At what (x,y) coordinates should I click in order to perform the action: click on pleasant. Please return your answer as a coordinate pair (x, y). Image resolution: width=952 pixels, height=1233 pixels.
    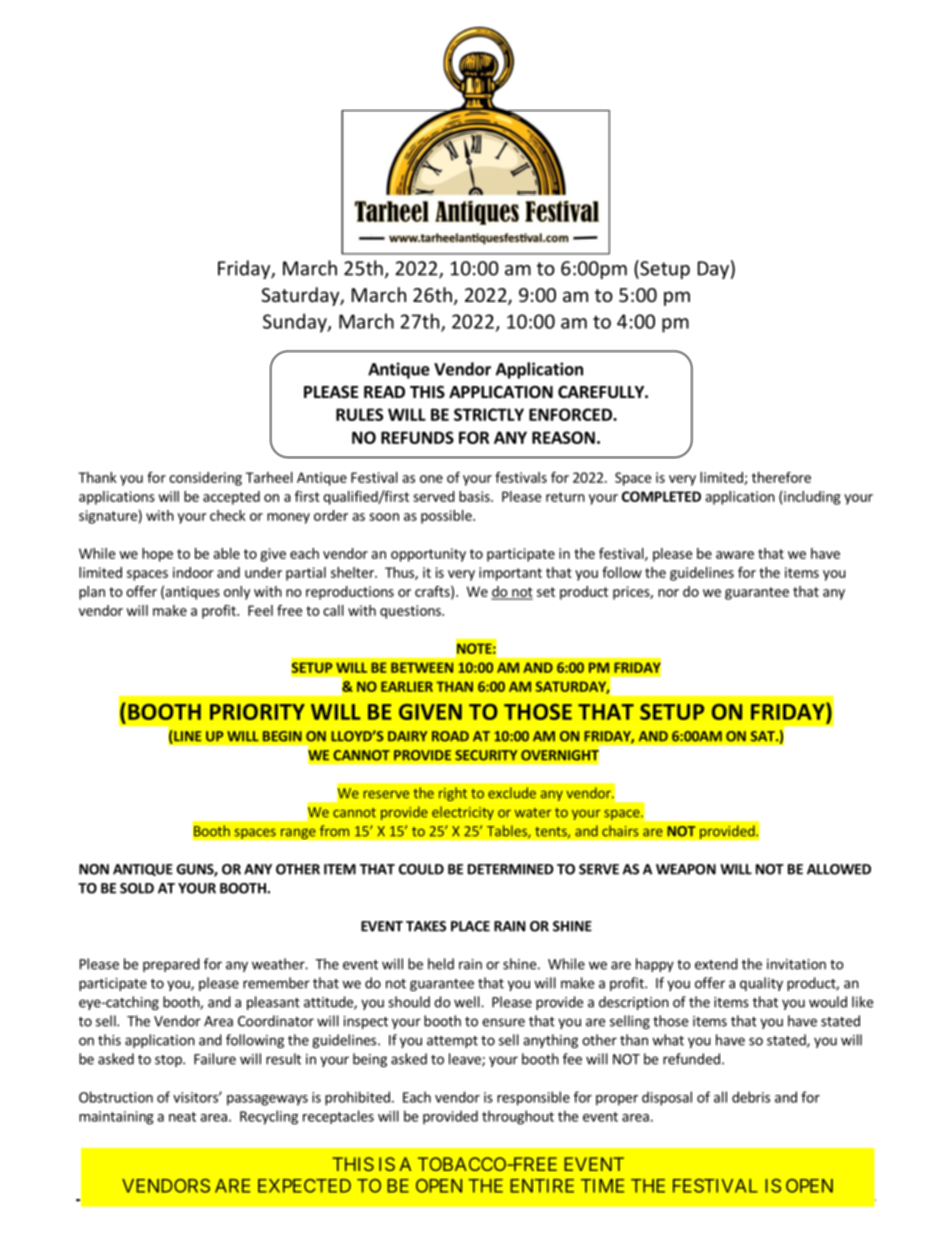
    Looking at the image, I should click on (273, 1003).
